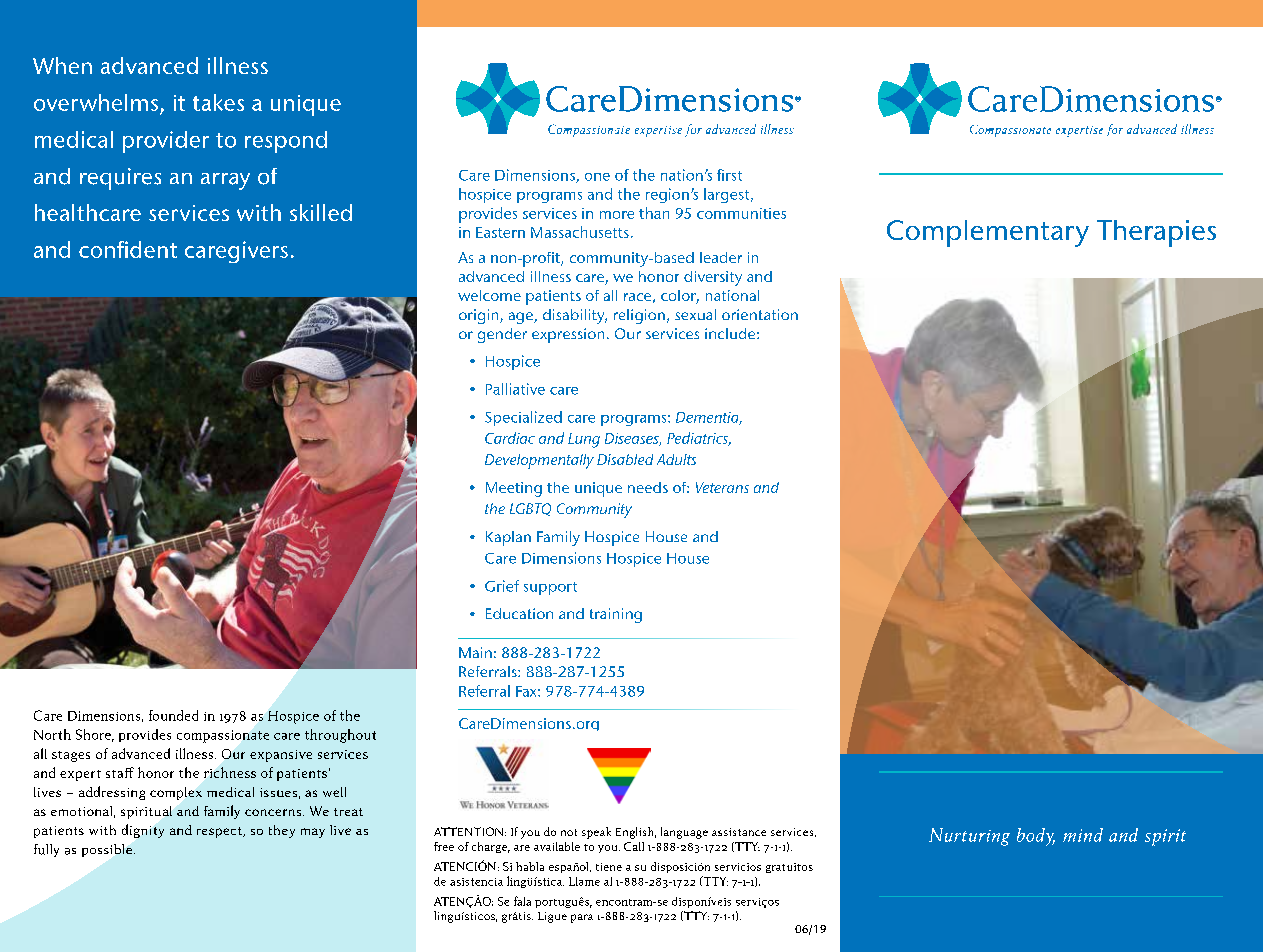 The width and height of the screenshot is (1263, 952). What do you see at coordinates (1083, 835) in the screenshot?
I see `mind` at bounding box center [1083, 835].
